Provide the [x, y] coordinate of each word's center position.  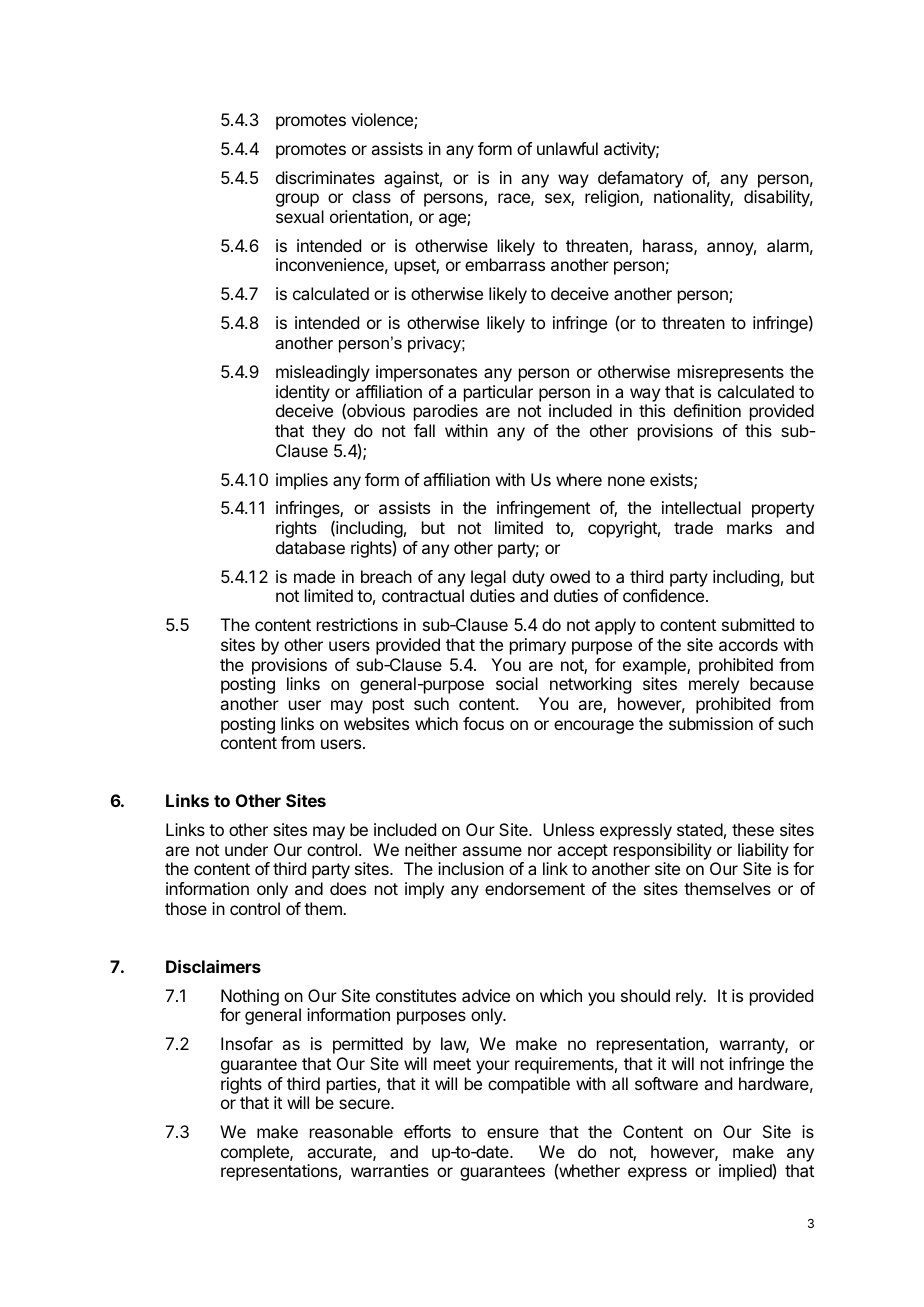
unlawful [567, 148]
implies [302, 481]
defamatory [640, 179]
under [246, 849]
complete [256, 1153]
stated [700, 829]
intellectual [701, 507]
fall [424, 430]
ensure [513, 1133]
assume [492, 851]
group [297, 200]
